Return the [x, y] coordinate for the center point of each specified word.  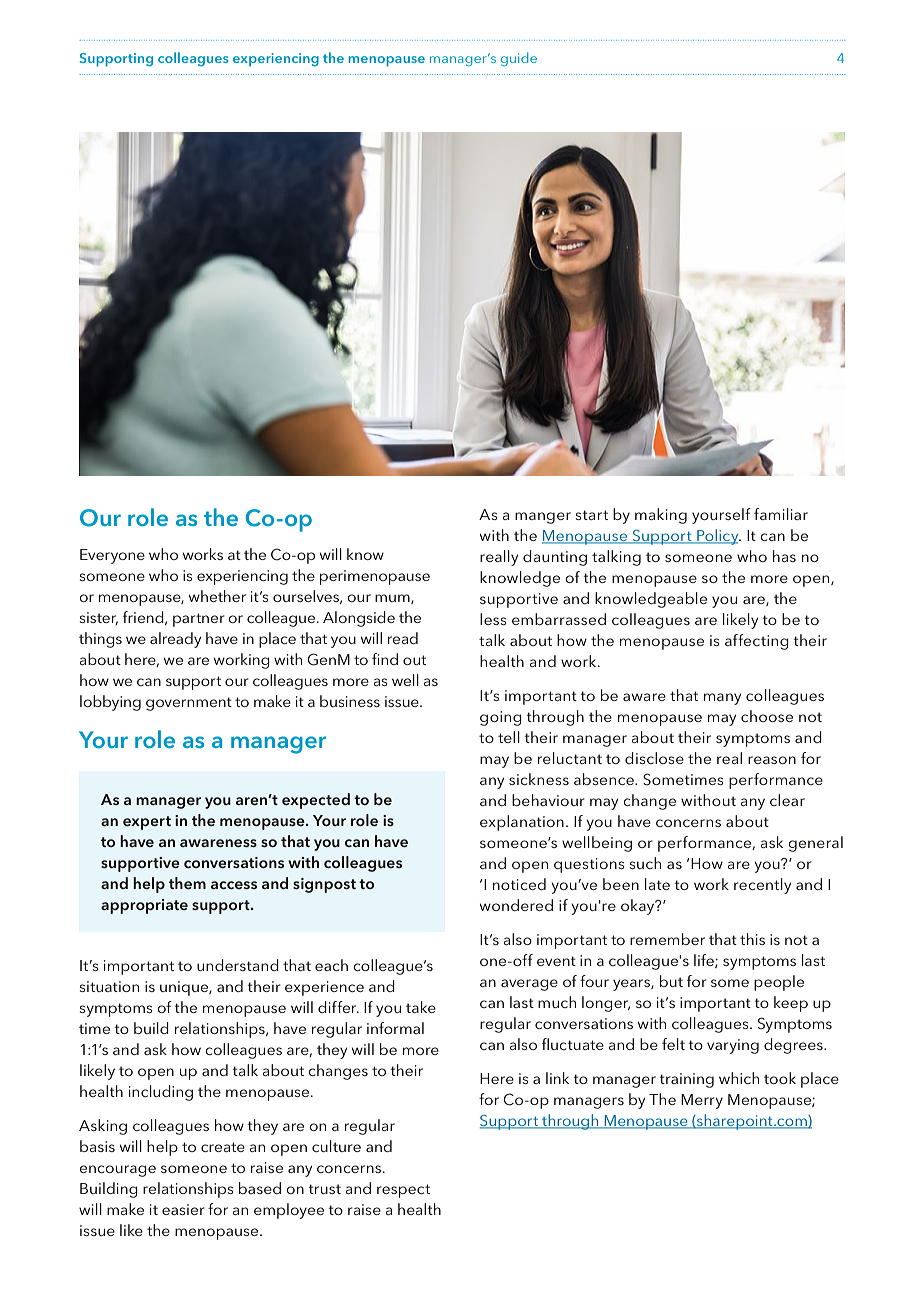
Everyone [112, 556]
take [421, 1007]
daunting [555, 558]
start [592, 515]
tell [509, 737]
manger [543, 518]
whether [217, 596]
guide [519, 59]
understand [238, 965]
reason [772, 760]
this [752, 939]
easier [183, 1209]
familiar [781, 514]
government [189, 704]
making [661, 516]
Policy [718, 537]
